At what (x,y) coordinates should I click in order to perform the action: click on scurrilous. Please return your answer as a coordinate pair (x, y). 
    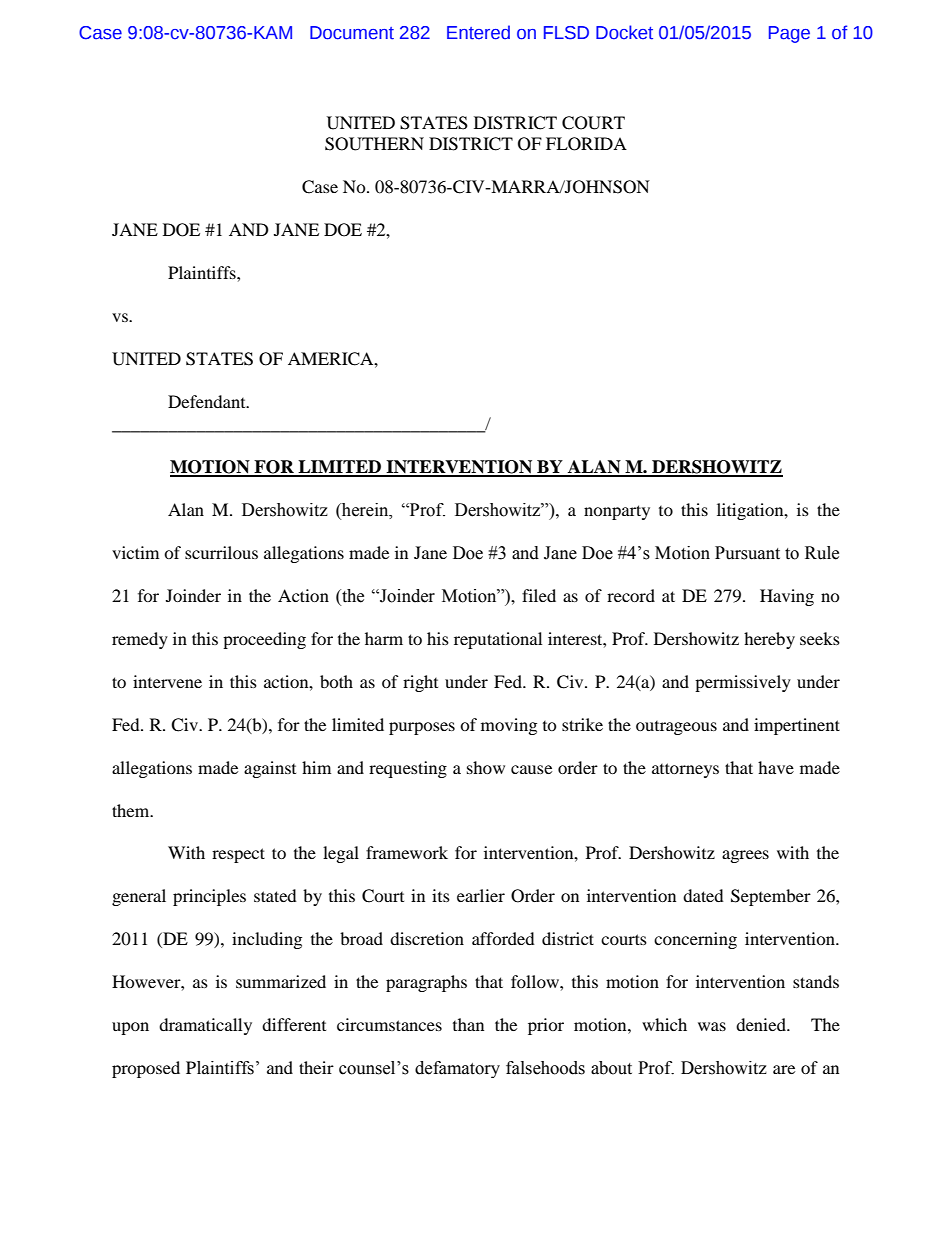
    Looking at the image, I should click on (221, 552).
